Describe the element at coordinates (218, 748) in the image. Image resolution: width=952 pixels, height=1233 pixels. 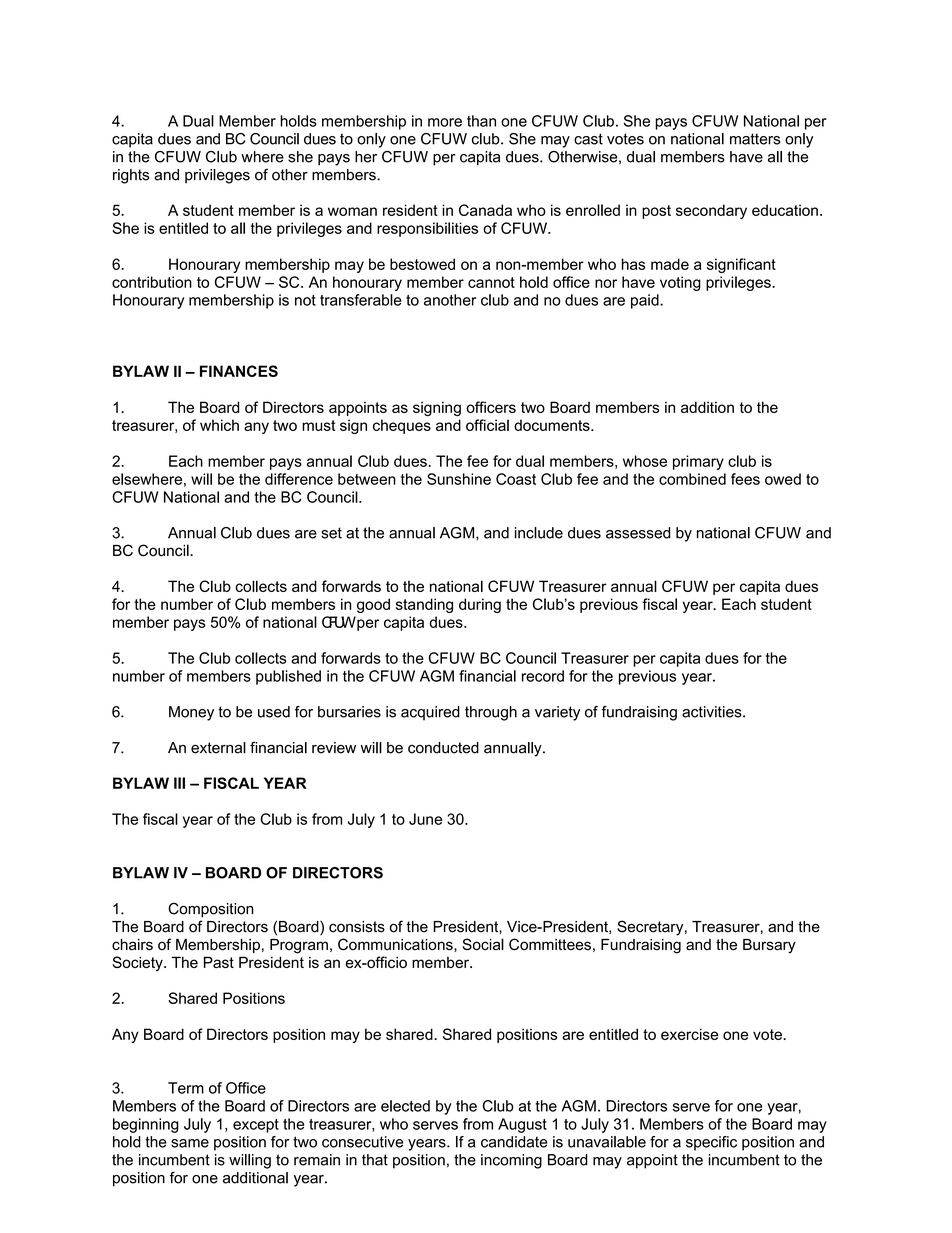
I see `external` at that location.
